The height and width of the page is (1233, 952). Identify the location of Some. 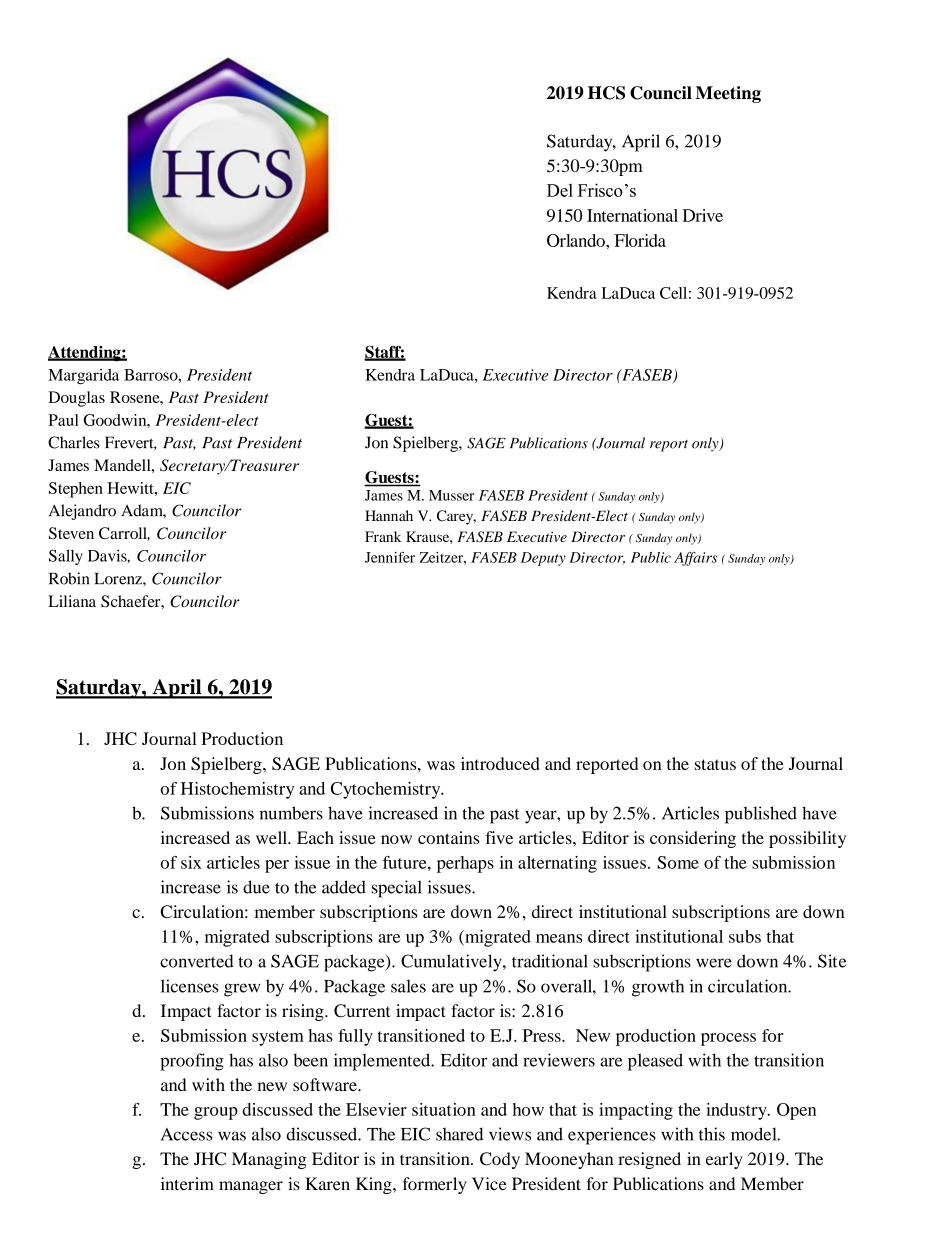
(678, 862).
